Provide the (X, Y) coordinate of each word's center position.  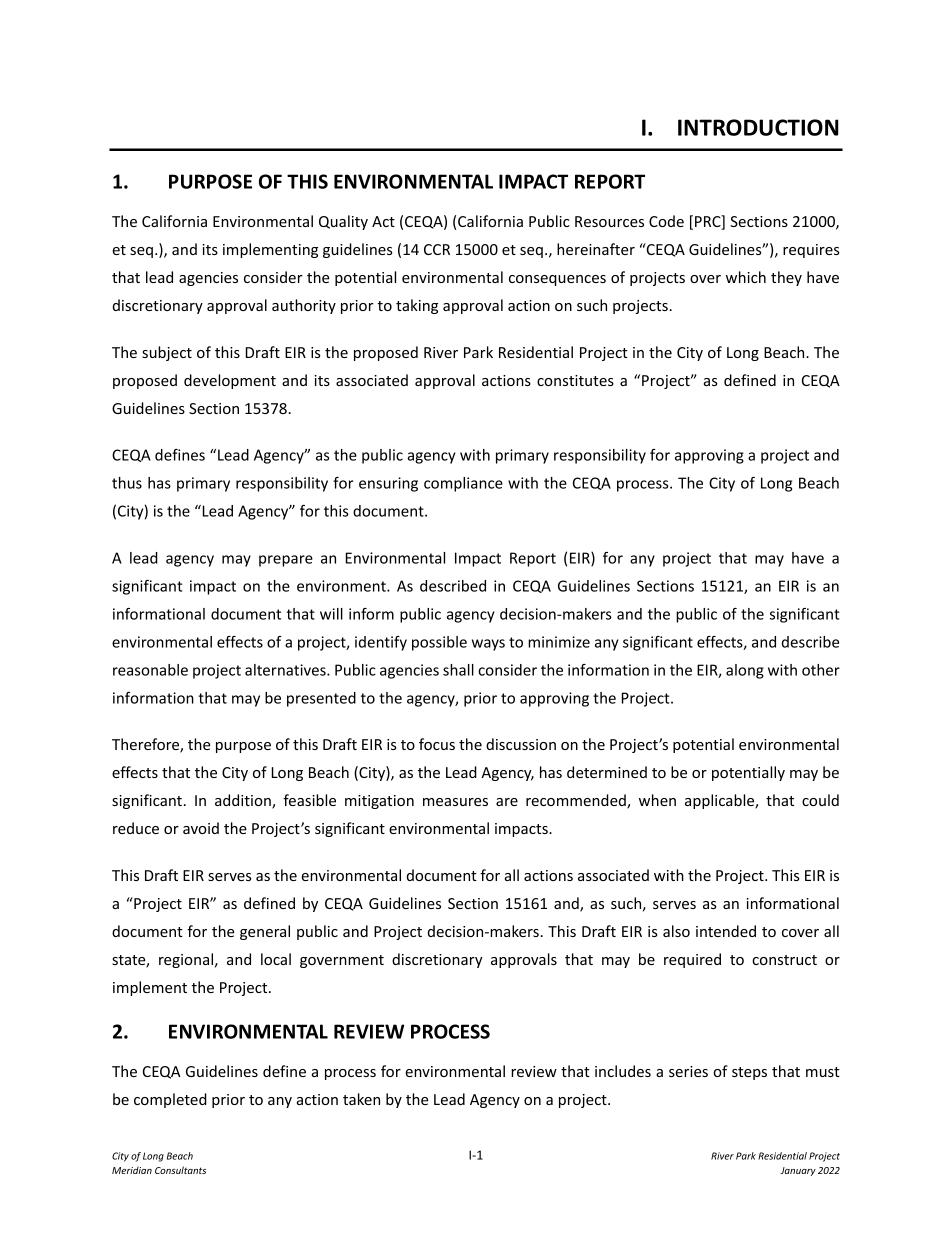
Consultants (180, 1170)
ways (488, 645)
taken (361, 1099)
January (798, 1171)
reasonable (150, 670)
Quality (343, 222)
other (821, 670)
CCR (437, 249)
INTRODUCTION (758, 127)
